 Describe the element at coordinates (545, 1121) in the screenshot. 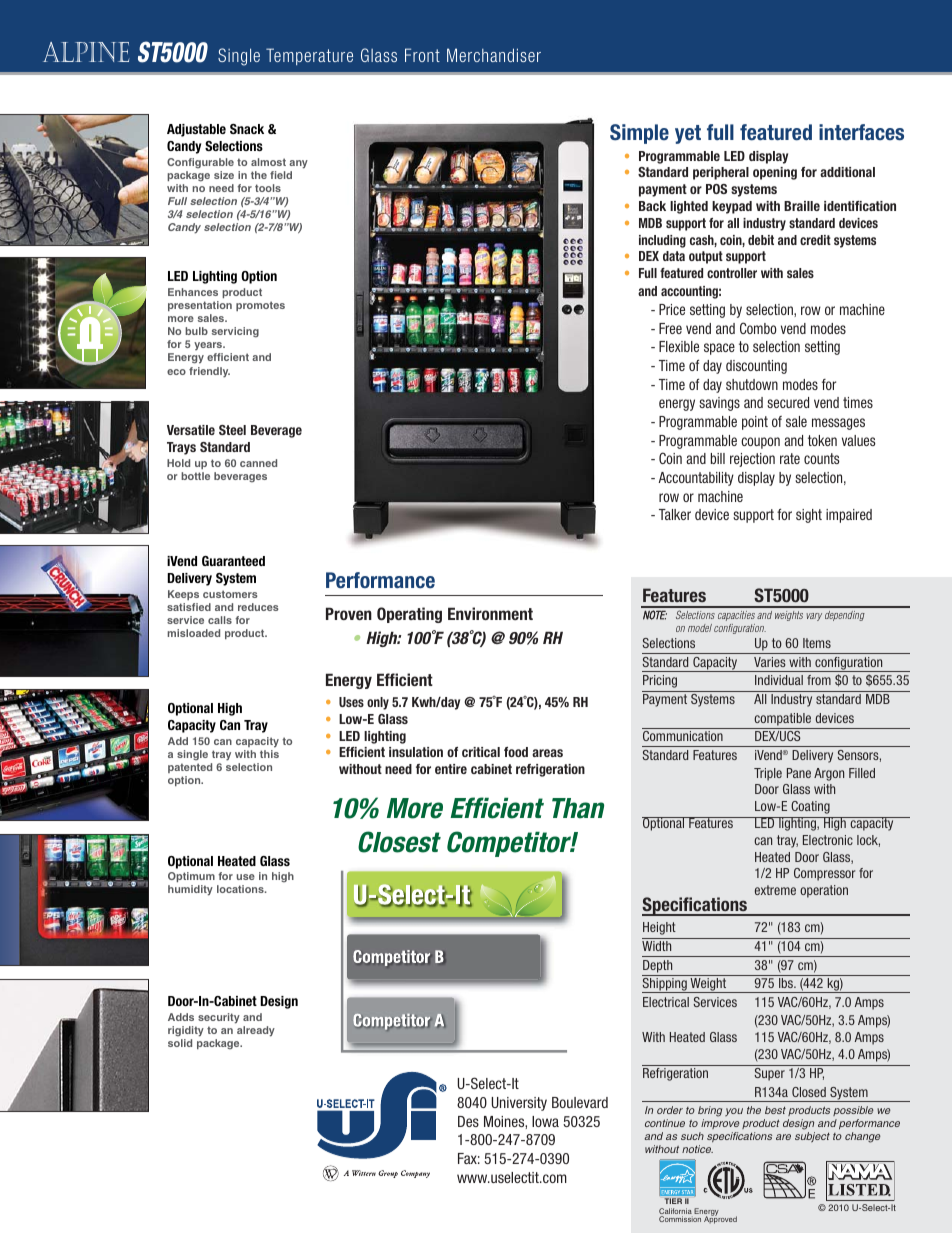

I see `Iowa` at that location.
